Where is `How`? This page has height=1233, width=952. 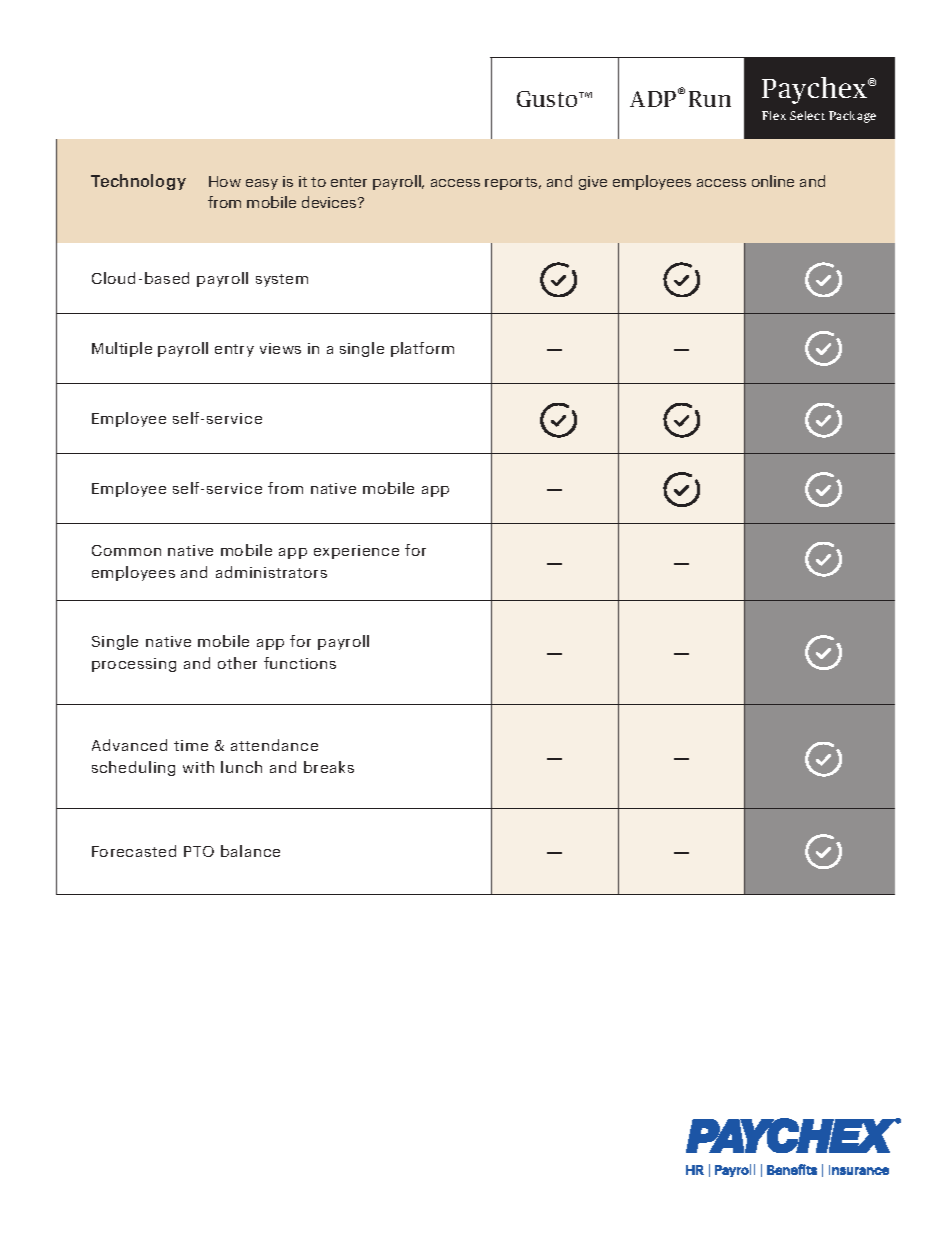
How is located at coordinates (225, 181).
